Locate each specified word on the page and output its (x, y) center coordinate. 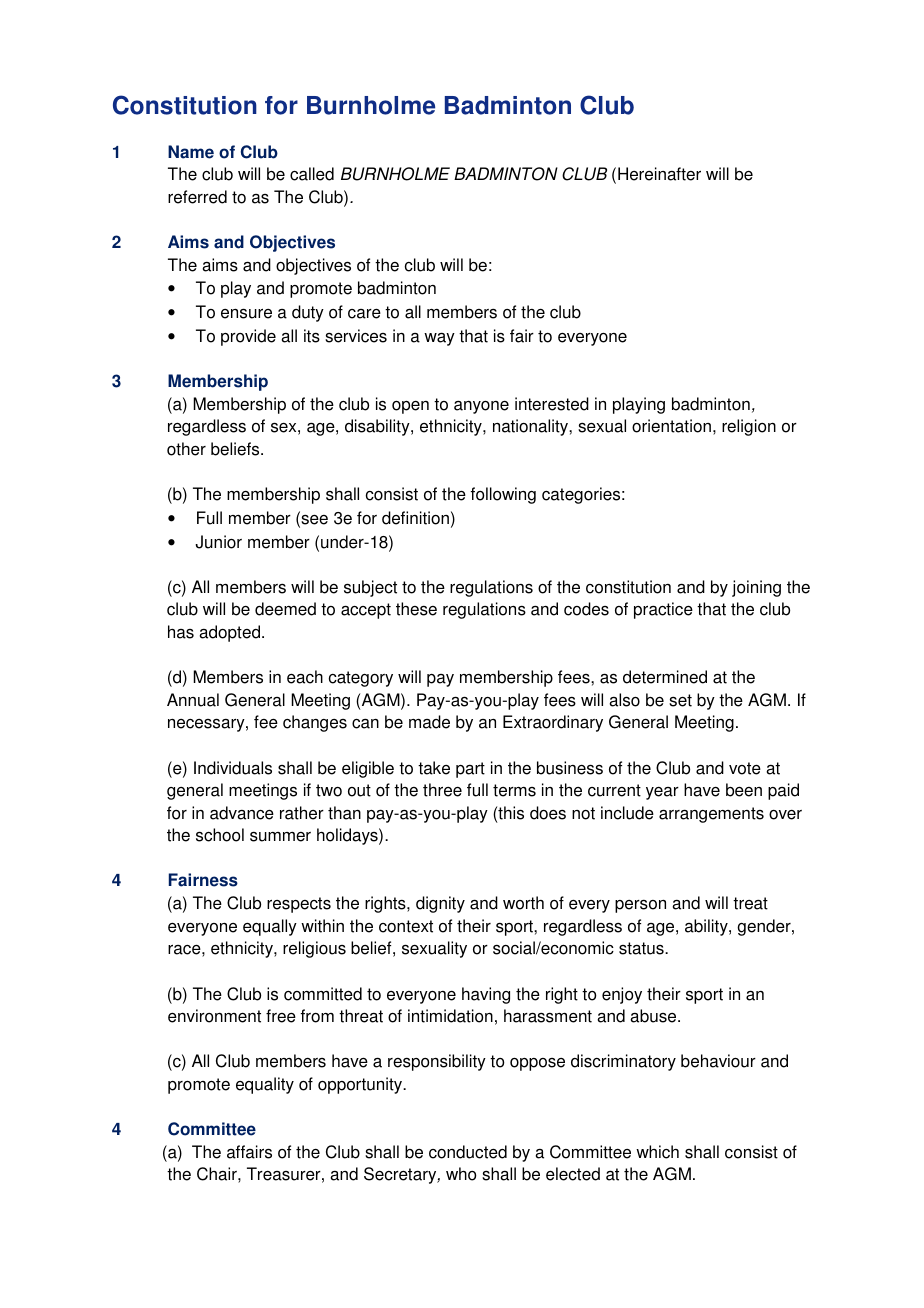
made (429, 722)
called (312, 174)
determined (665, 677)
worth (523, 903)
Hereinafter (659, 174)
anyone (481, 407)
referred (197, 197)
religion (749, 427)
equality (265, 1085)
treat (750, 903)
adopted (231, 633)
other (186, 449)
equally (270, 927)
